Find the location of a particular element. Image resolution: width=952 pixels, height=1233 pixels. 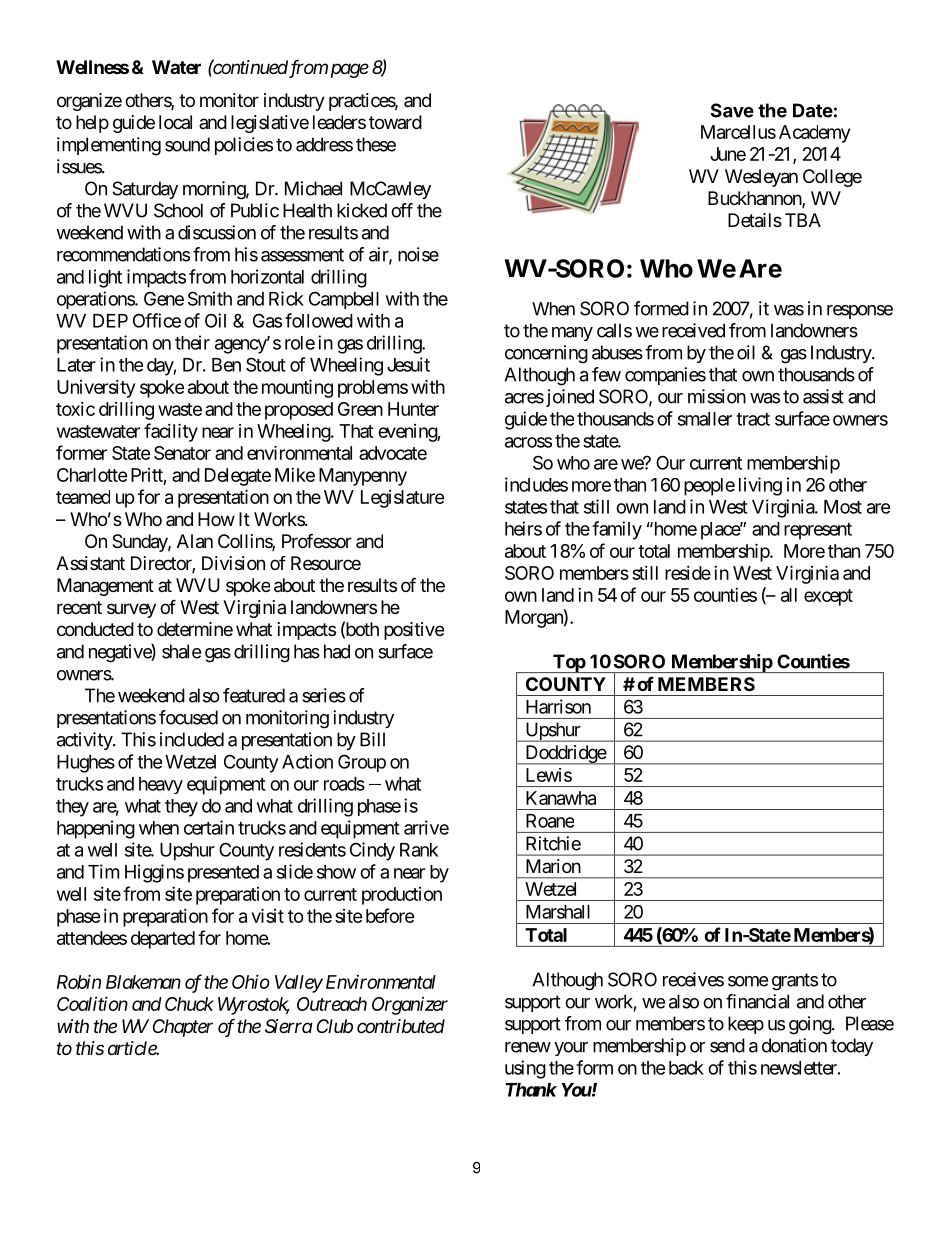

Bill is located at coordinates (372, 739).
